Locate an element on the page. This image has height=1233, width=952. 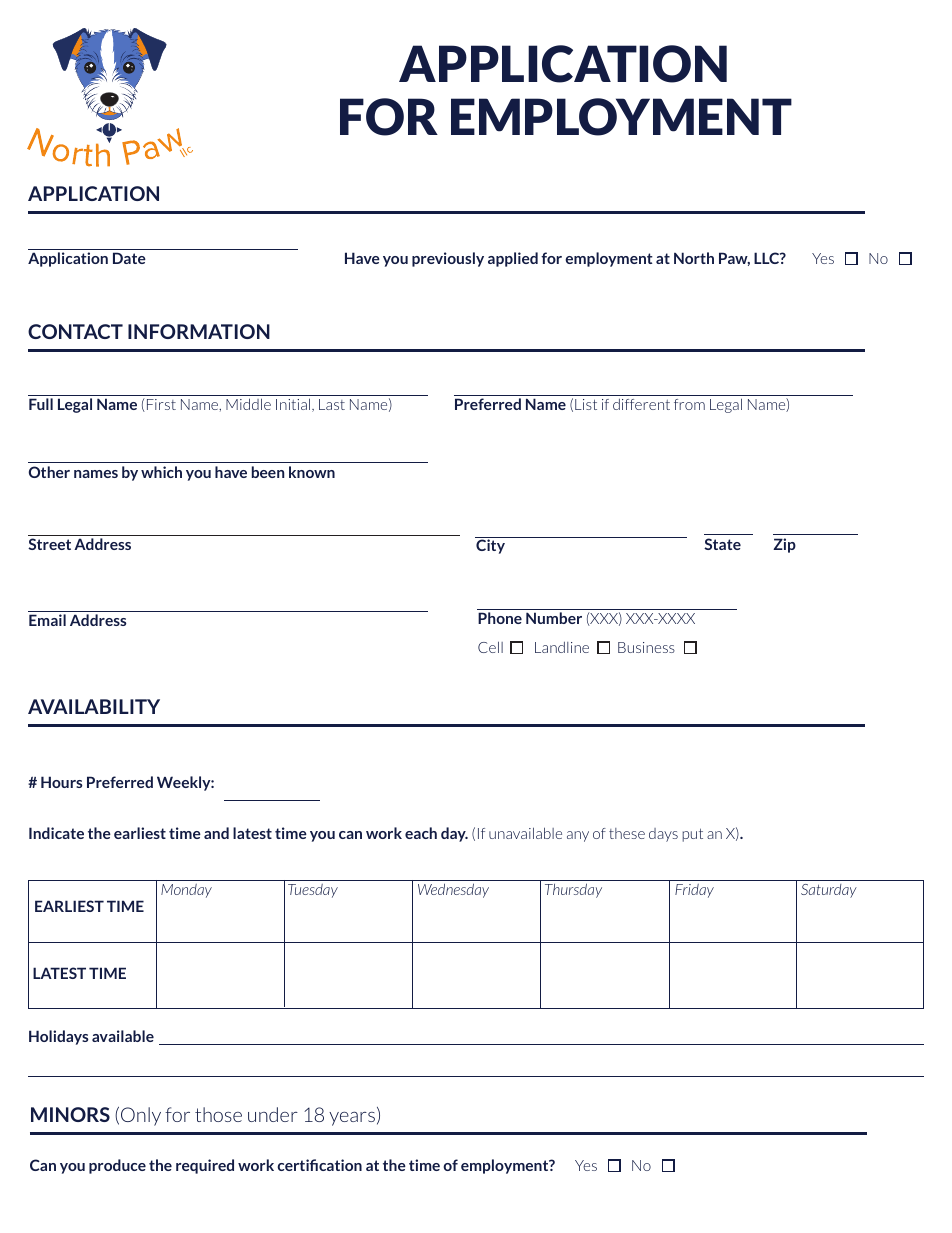
AVAILABILITY is located at coordinates (94, 706).
